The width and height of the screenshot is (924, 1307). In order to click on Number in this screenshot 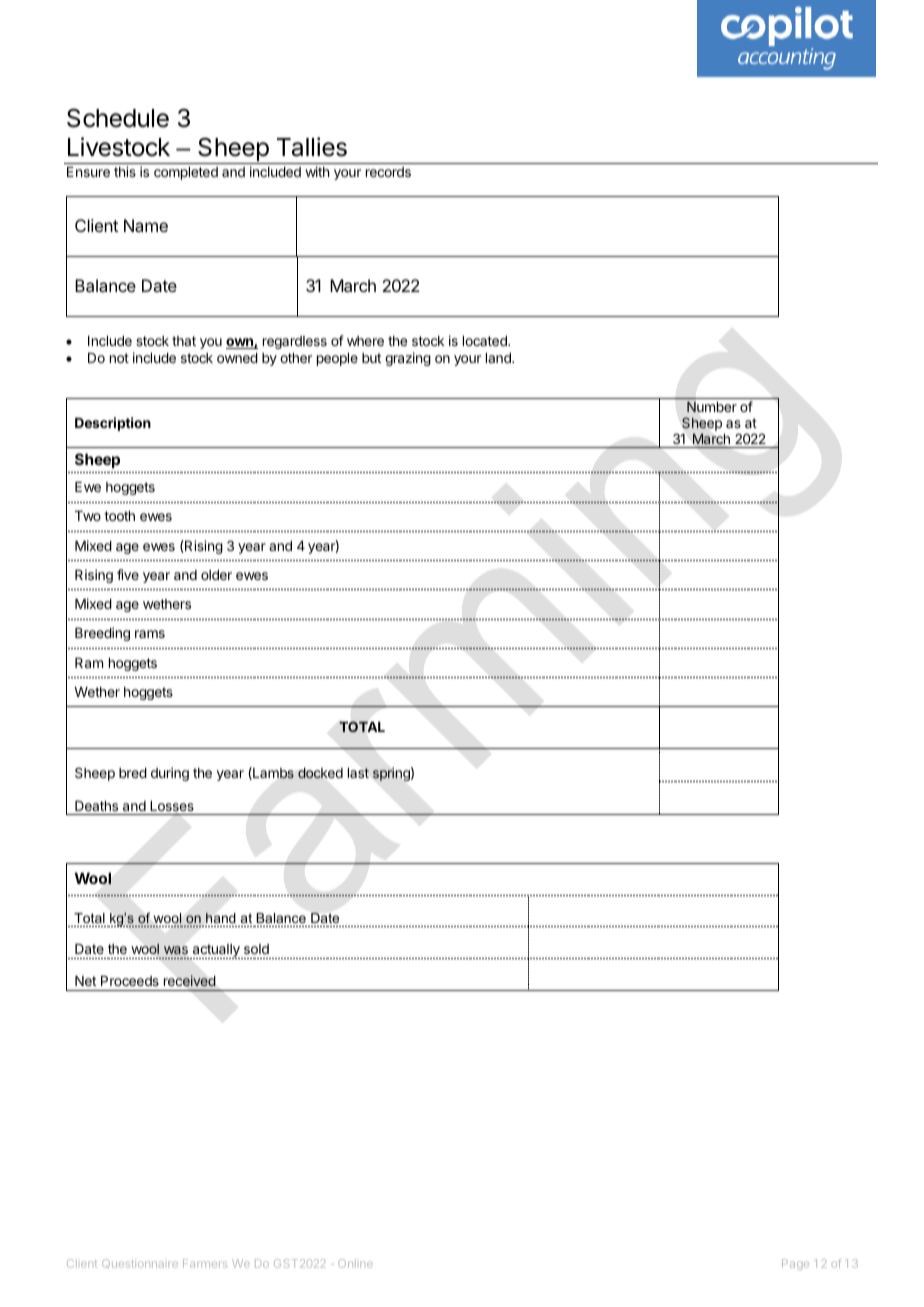, I will do `click(712, 406)`.
